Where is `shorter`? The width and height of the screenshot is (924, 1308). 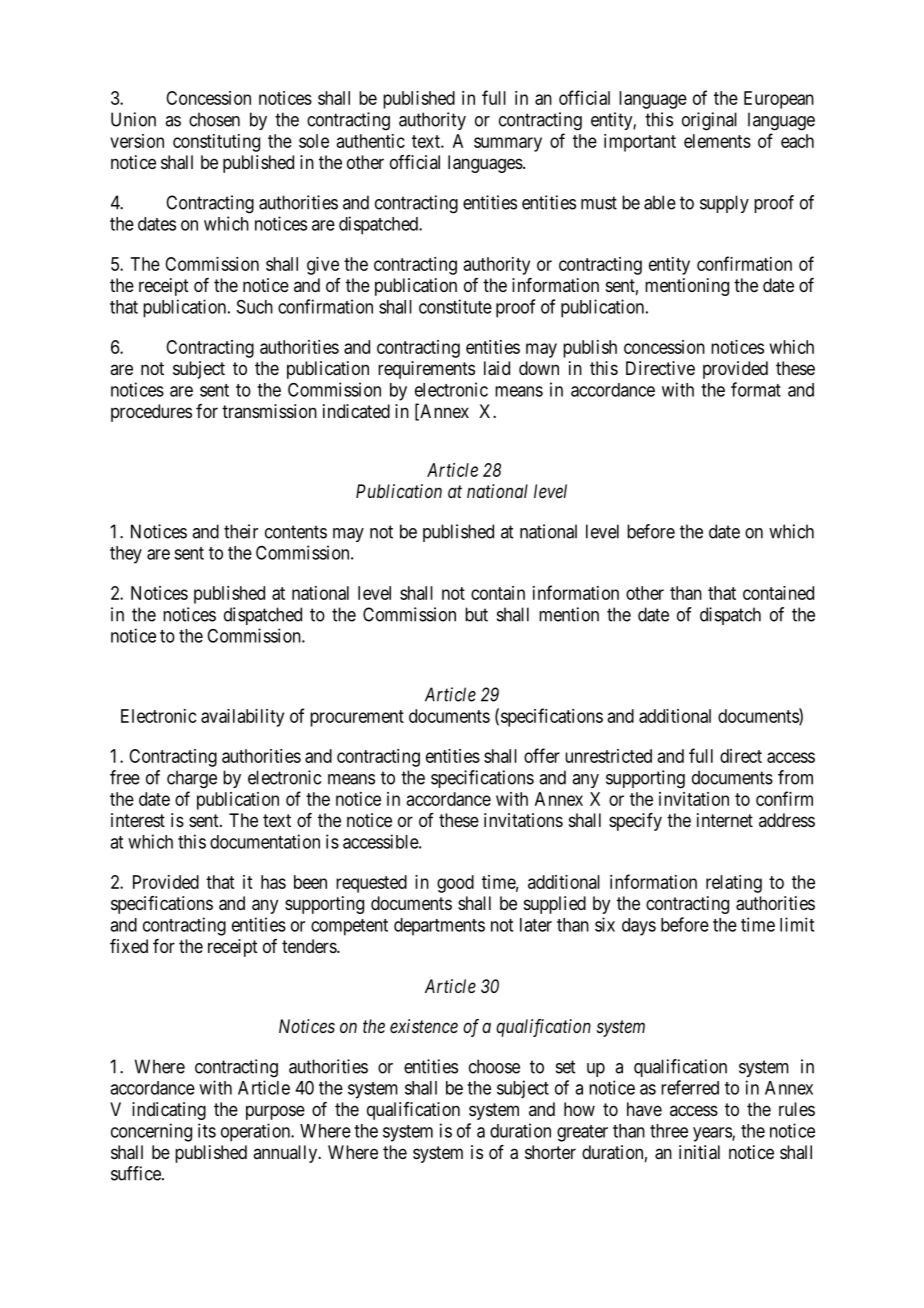
shorter is located at coordinates (550, 1152).
